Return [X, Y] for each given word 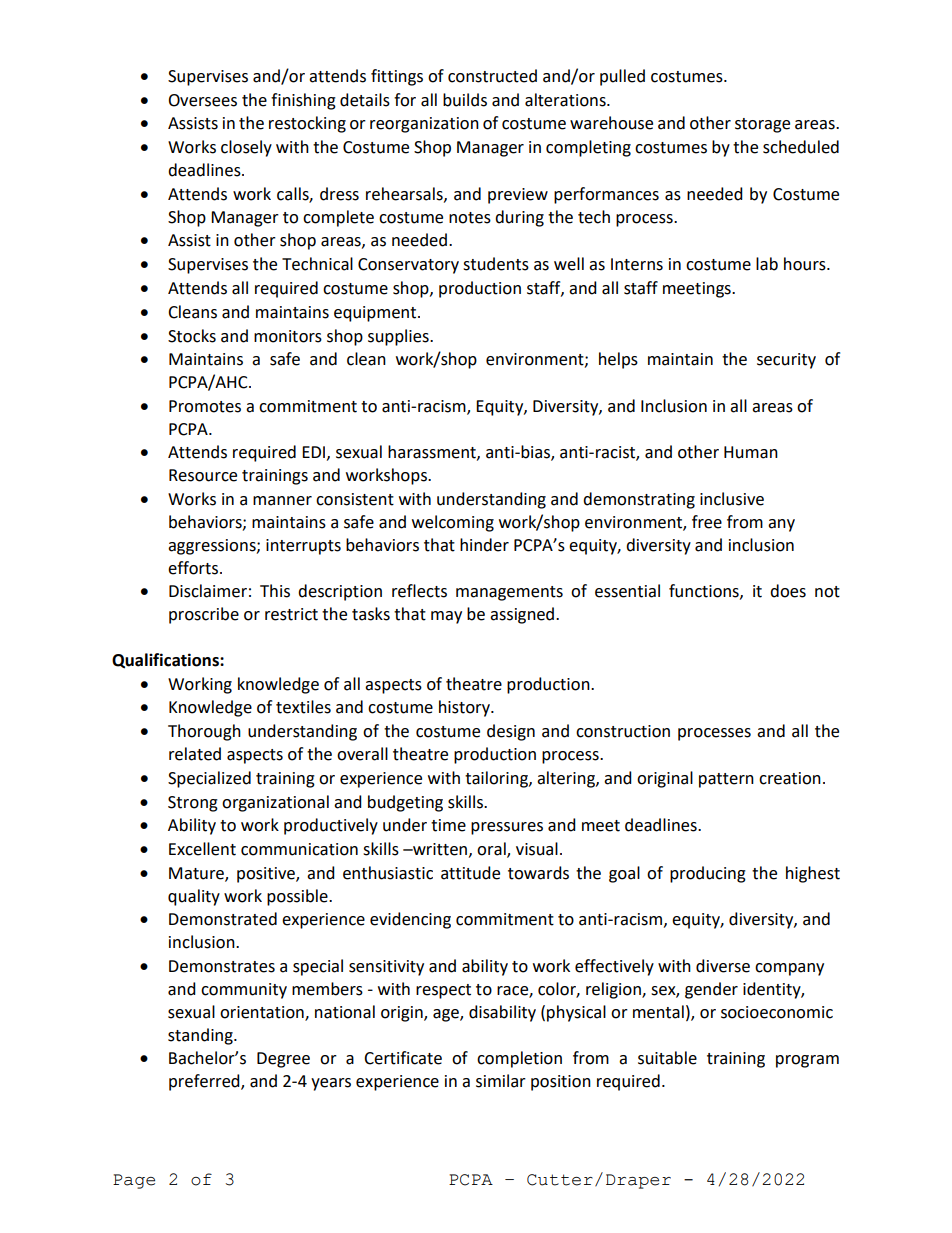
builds [465, 100]
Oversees [202, 100]
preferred [205, 1082]
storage [762, 125]
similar [501, 1081]
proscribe [204, 615]
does [788, 591]
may [446, 617]
